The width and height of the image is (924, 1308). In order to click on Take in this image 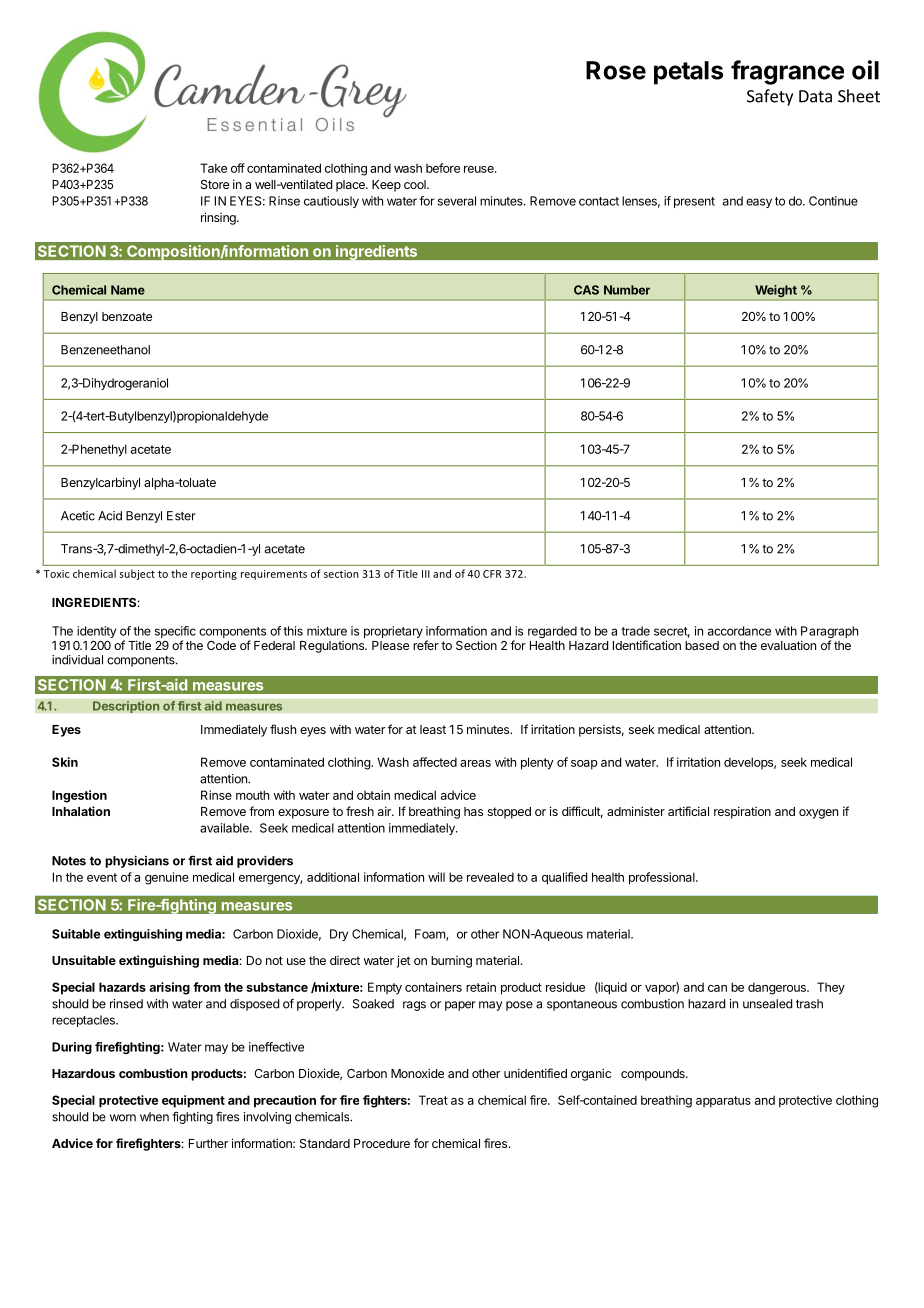, I will do `click(213, 168)`.
